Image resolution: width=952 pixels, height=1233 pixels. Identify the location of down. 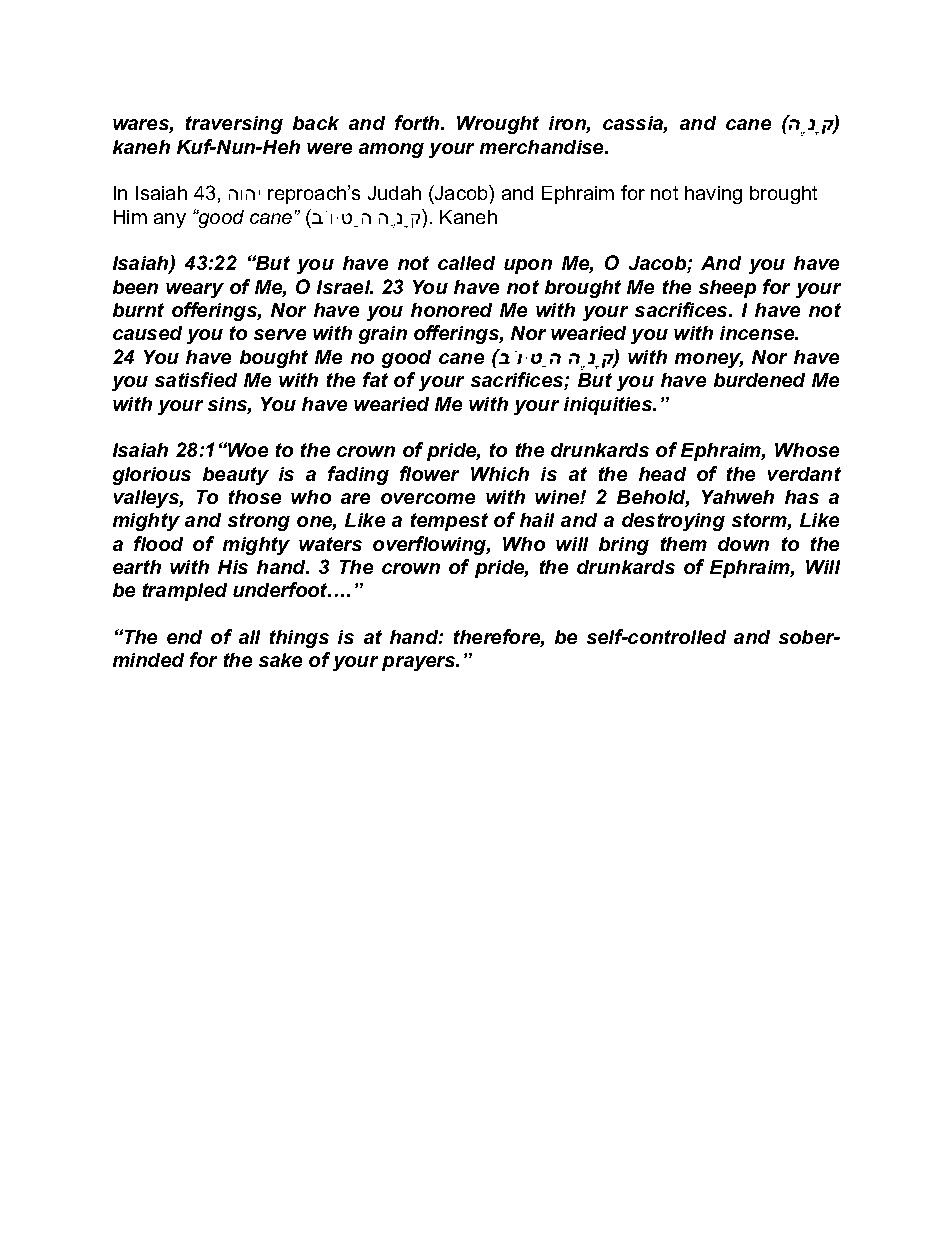
(743, 544).
